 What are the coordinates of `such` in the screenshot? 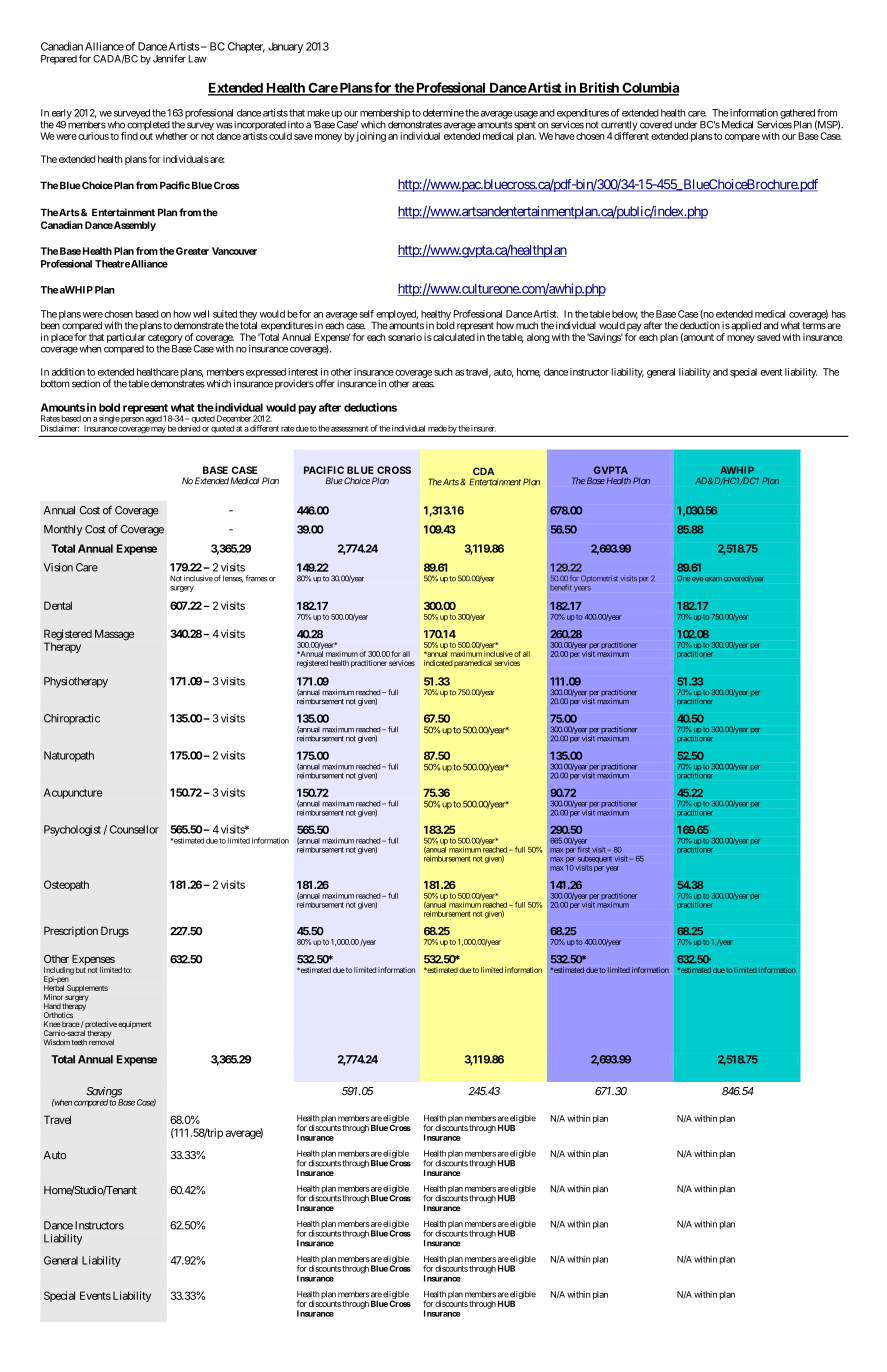 It's located at (443, 372).
